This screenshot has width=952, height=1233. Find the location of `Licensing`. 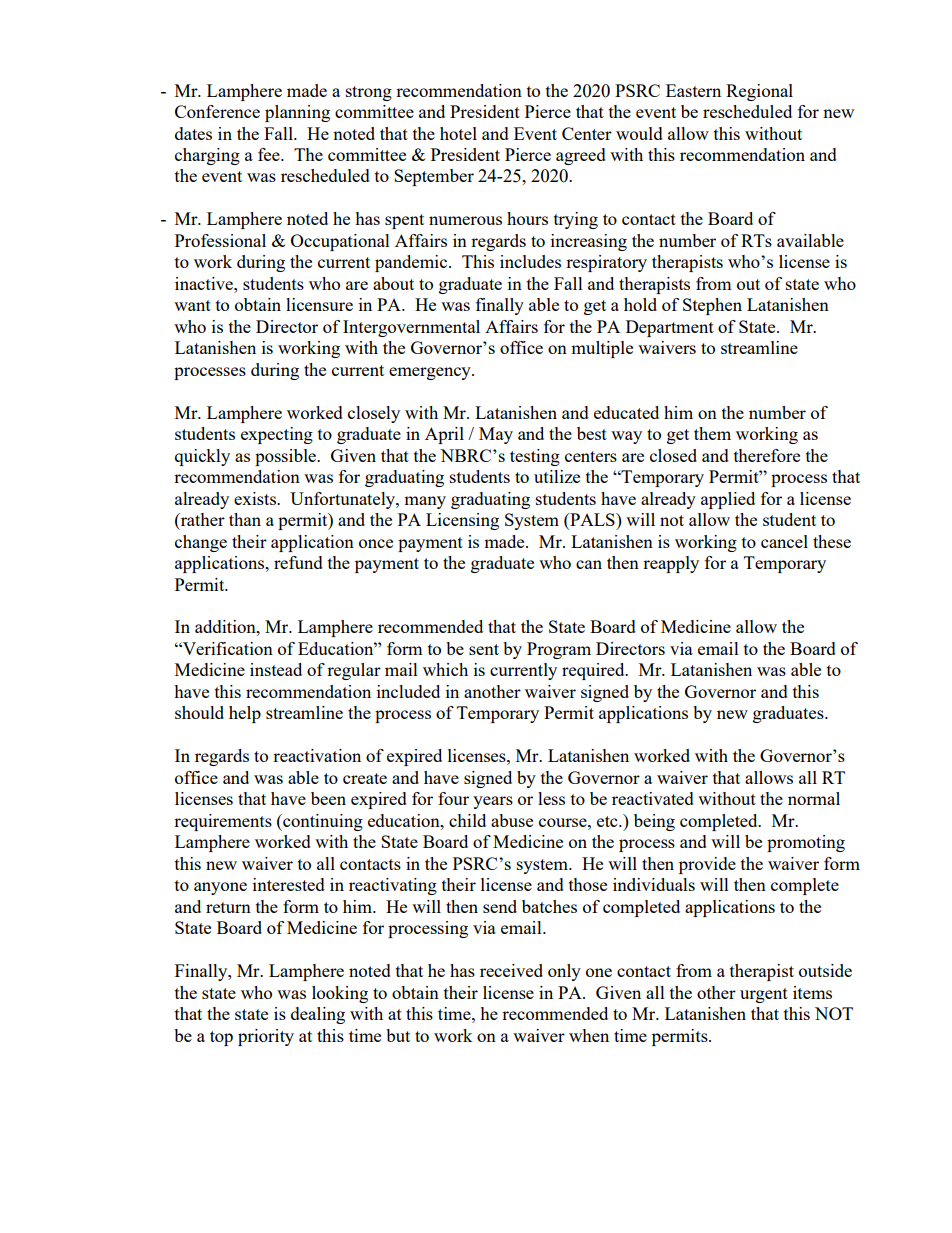

Licensing is located at coordinates (462, 521).
